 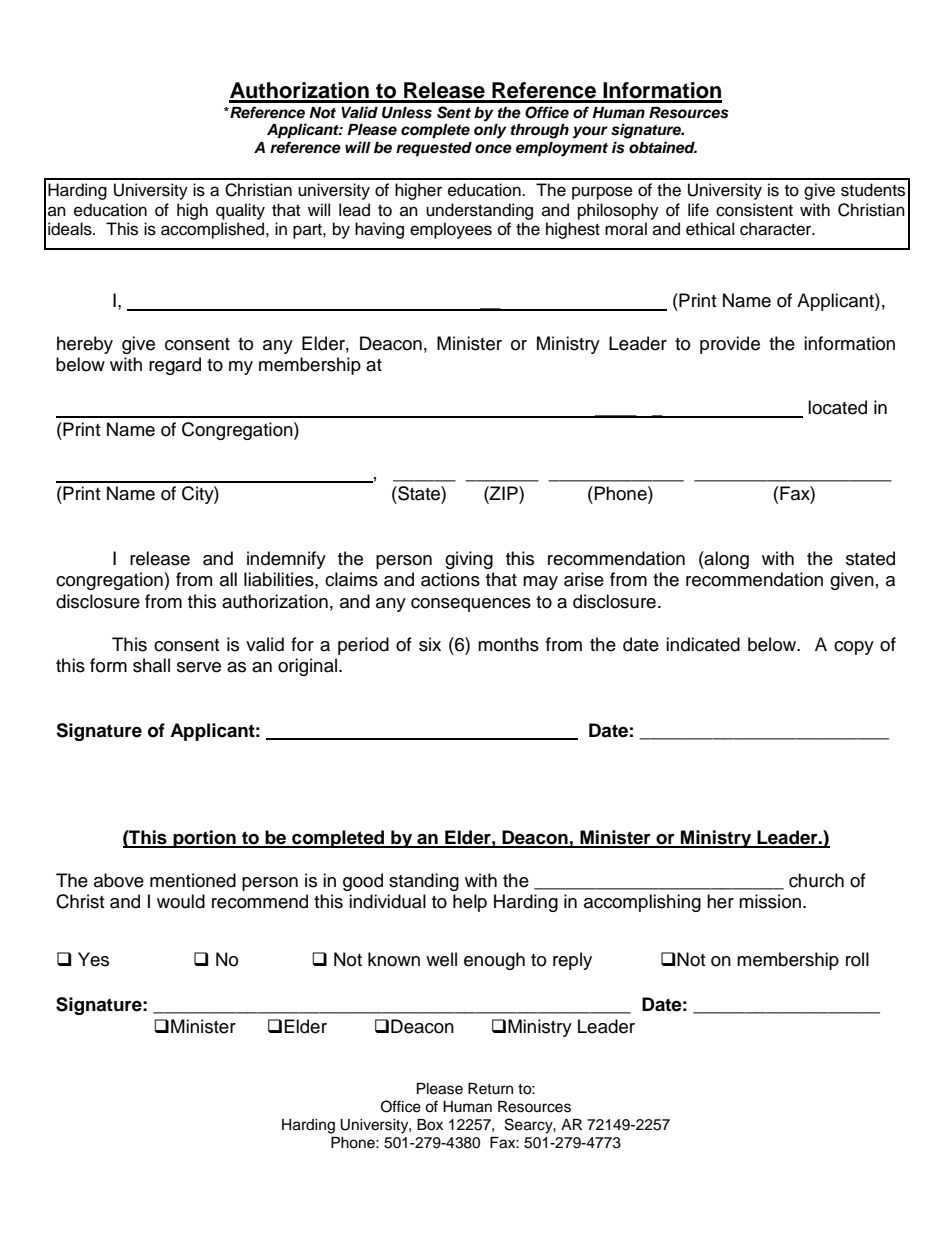 What do you see at coordinates (470, 903) in the screenshot?
I see `help` at bounding box center [470, 903].
